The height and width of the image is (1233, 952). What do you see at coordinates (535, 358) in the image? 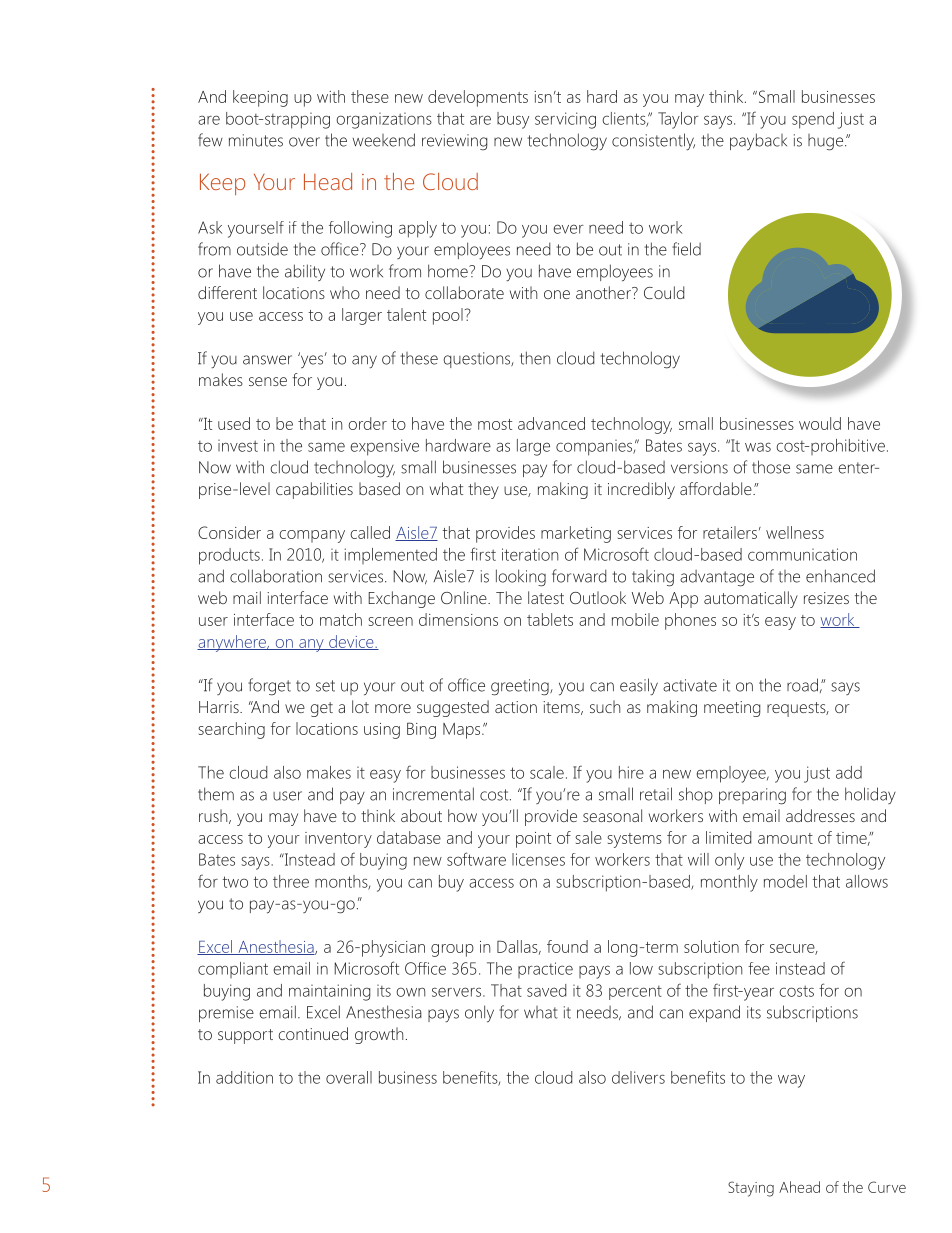
I see `then` at bounding box center [535, 358].
